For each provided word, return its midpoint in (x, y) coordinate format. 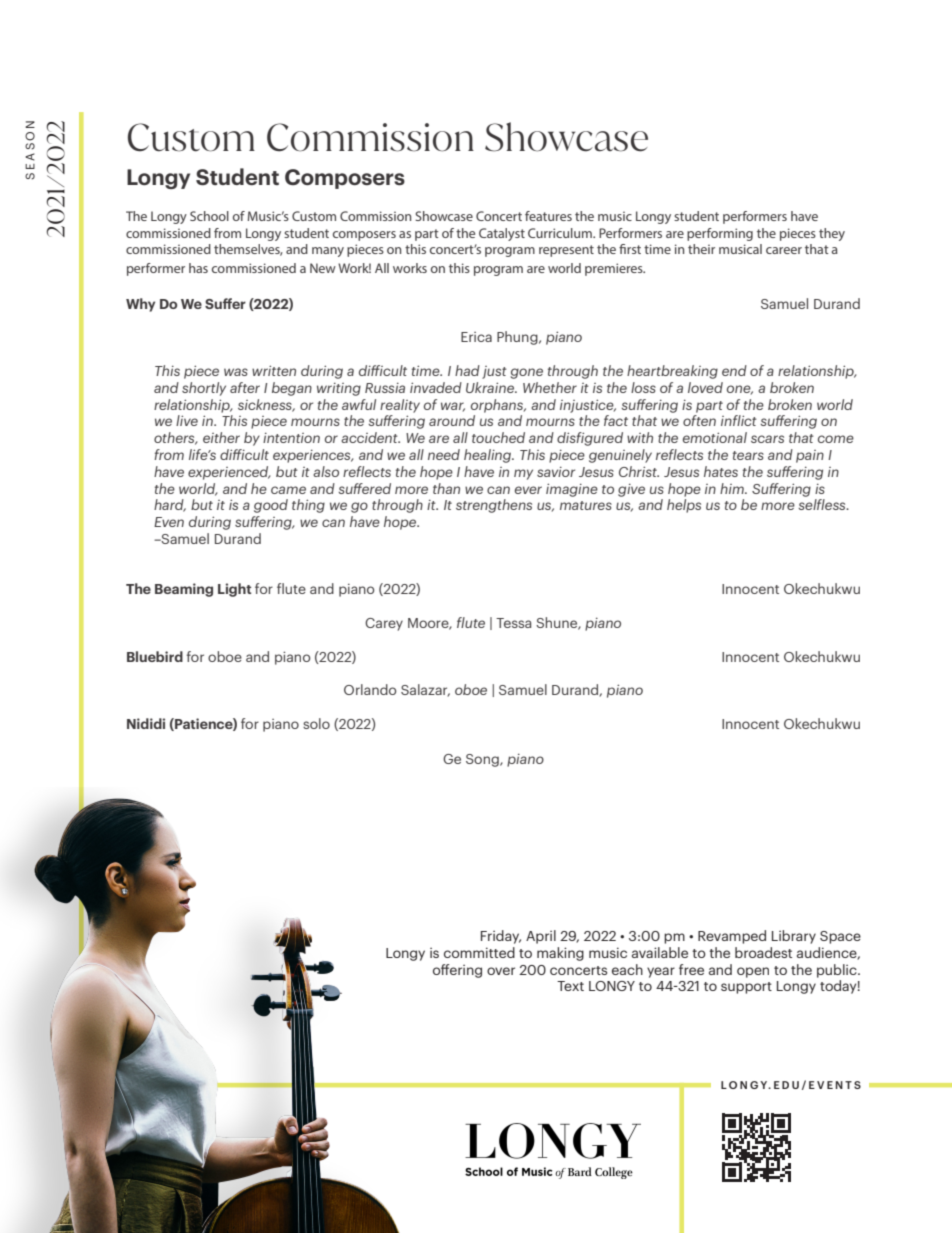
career (784, 250)
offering (457, 971)
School (209, 216)
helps (684, 506)
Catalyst (502, 234)
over (501, 971)
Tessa (513, 623)
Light (234, 590)
